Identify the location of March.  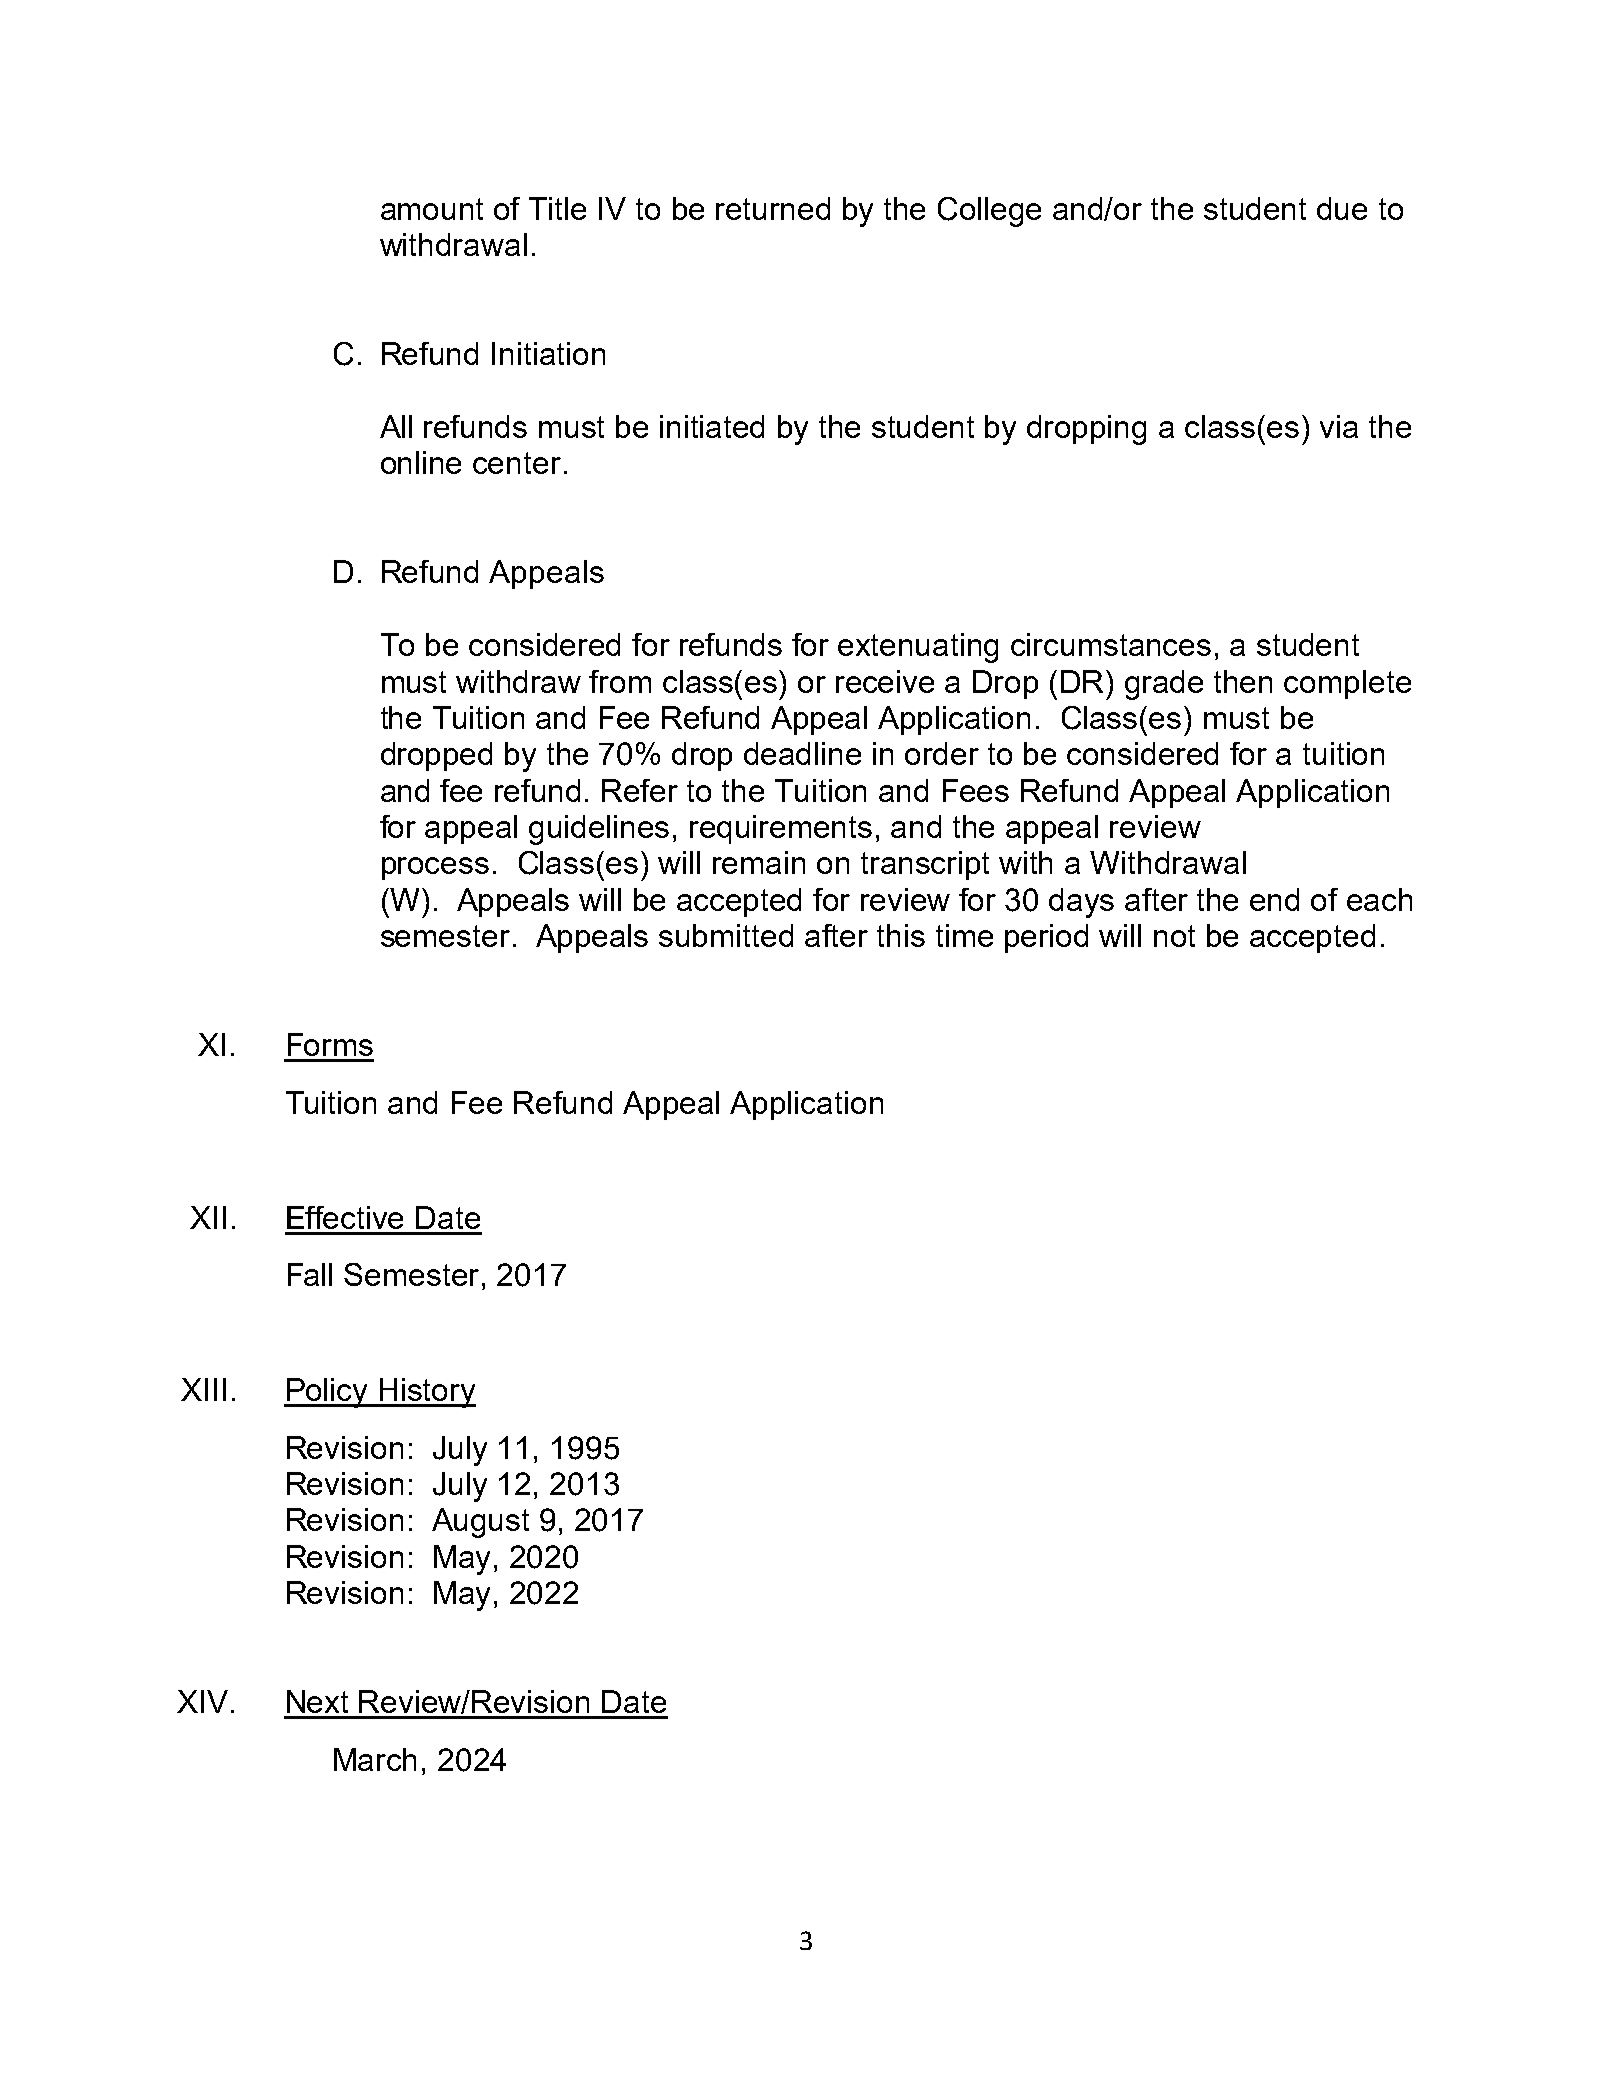
(375, 1759).
